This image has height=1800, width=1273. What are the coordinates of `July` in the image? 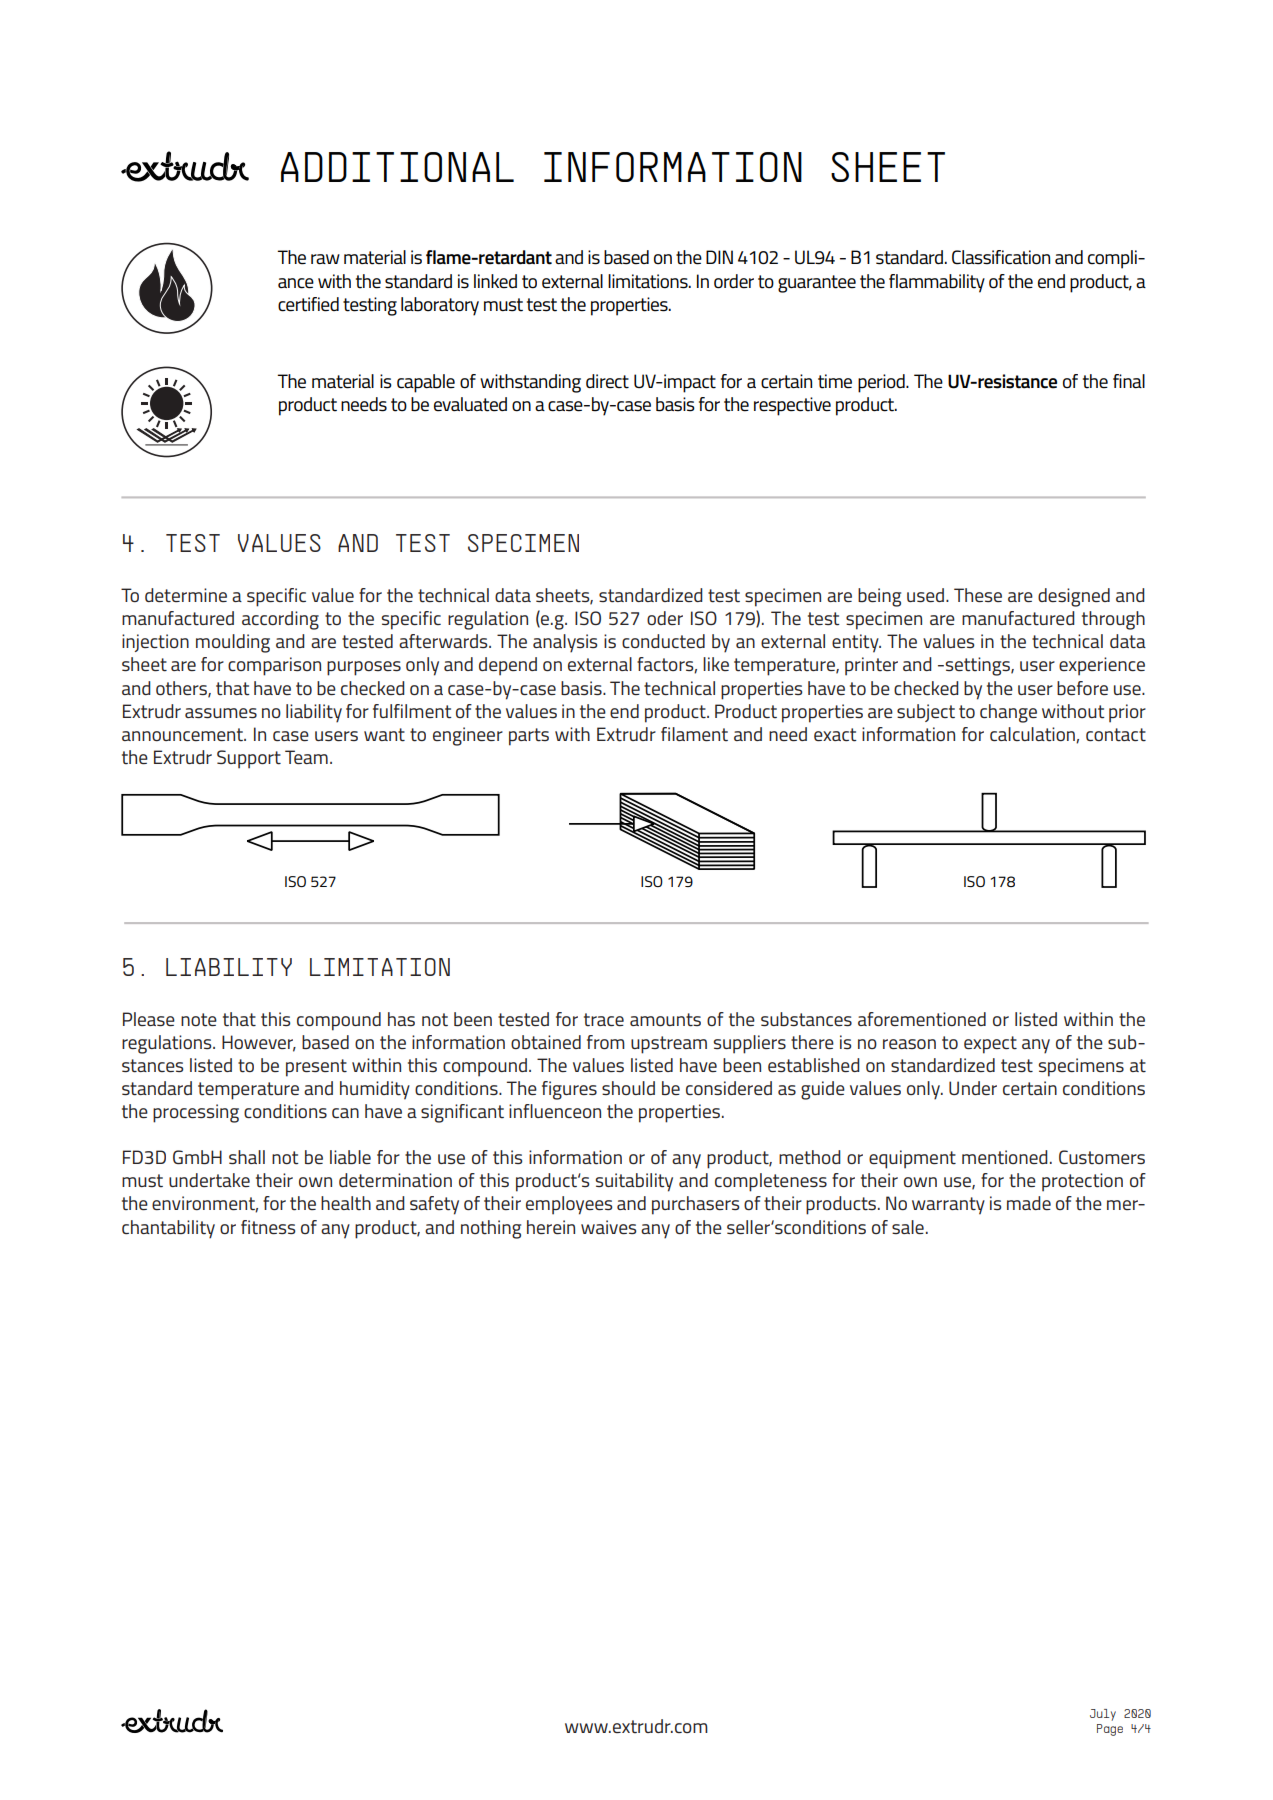 It's located at (1103, 1715).
